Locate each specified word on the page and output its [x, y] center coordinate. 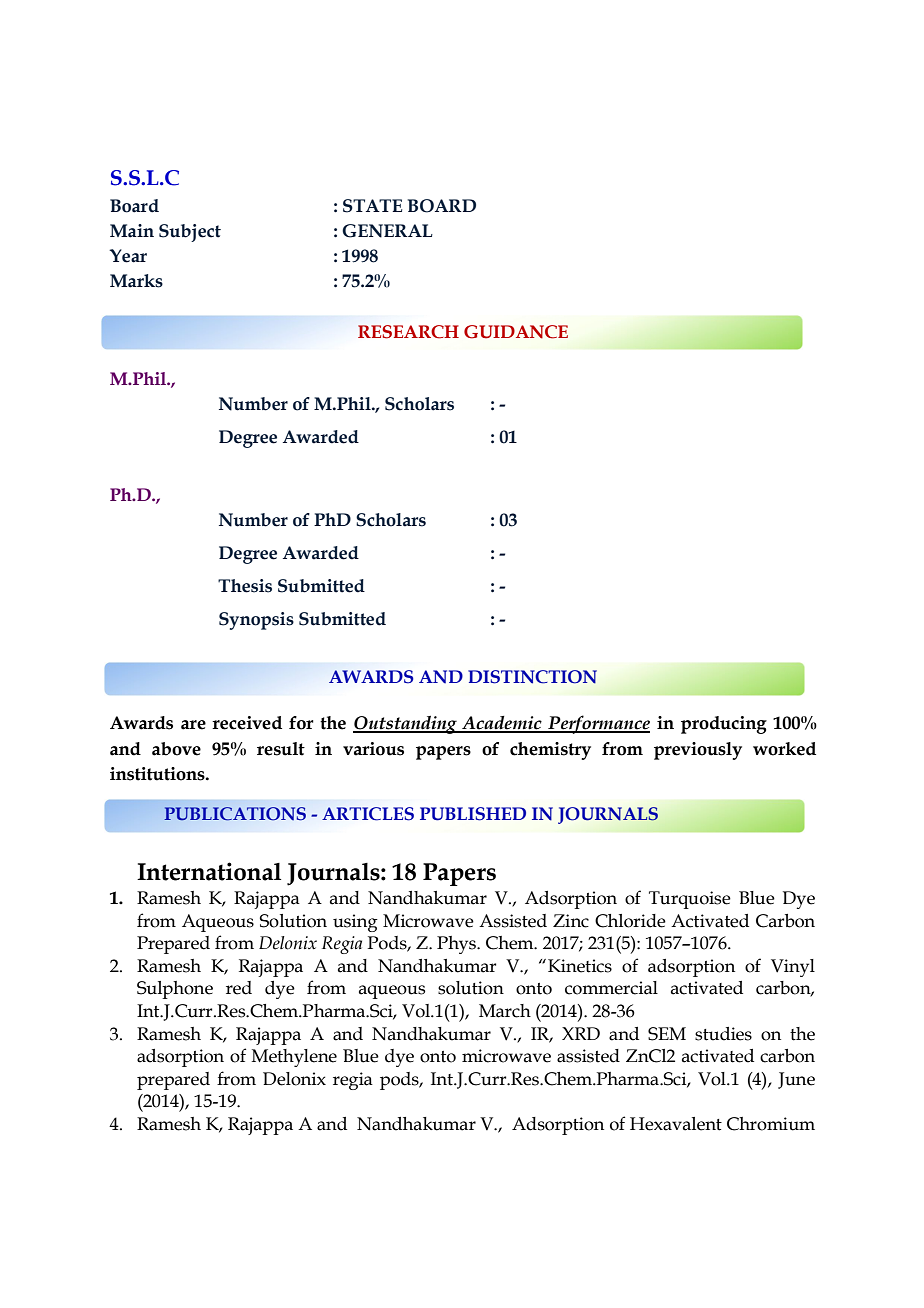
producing [724, 725]
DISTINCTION [532, 677]
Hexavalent [676, 1124]
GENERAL [387, 231]
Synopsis [256, 621]
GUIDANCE [516, 332]
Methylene [294, 1058]
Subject [190, 233]
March [505, 1011]
